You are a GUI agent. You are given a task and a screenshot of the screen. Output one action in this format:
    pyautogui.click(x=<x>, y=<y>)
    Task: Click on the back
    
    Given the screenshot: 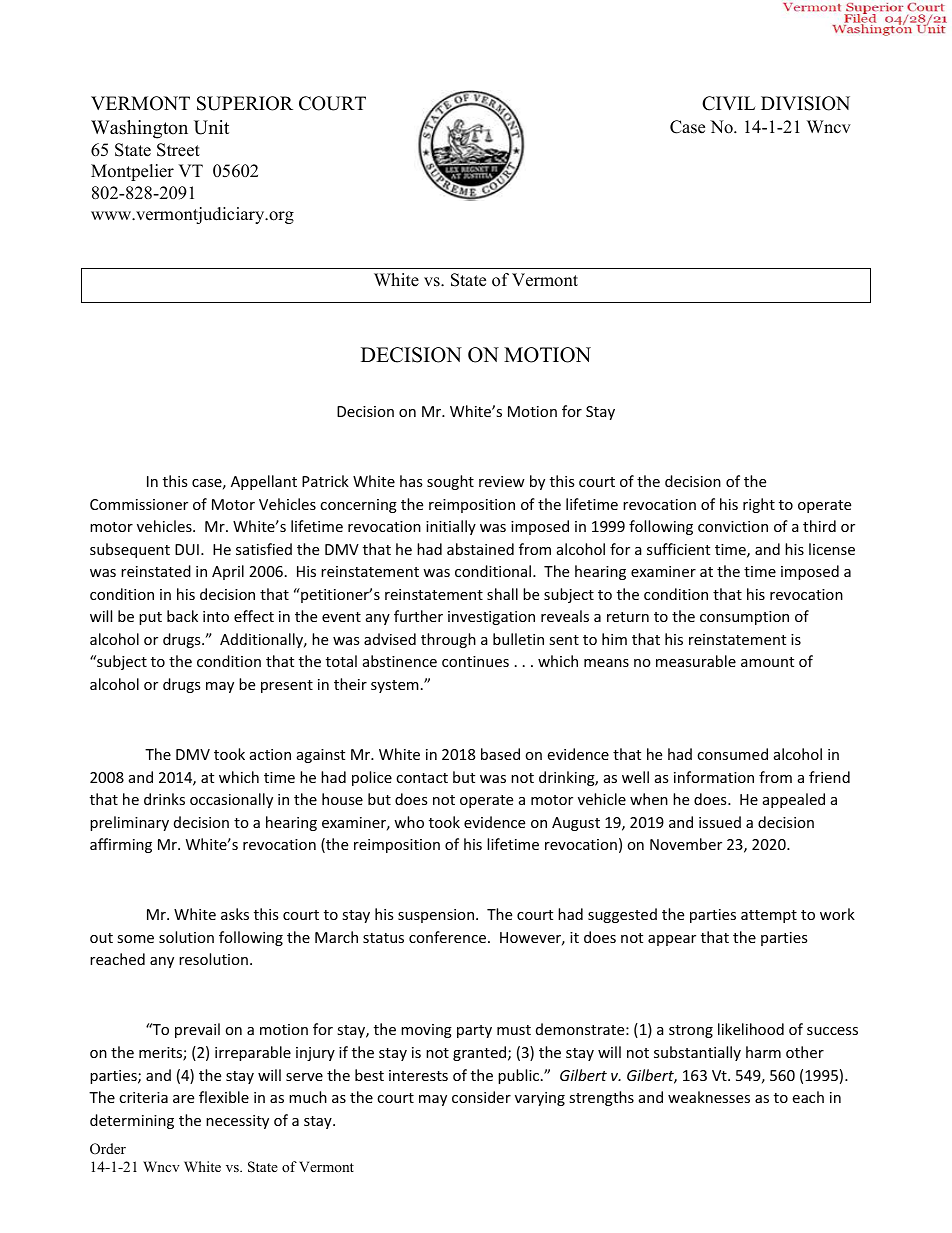 What is the action you would take?
    pyautogui.click(x=182, y=616)
